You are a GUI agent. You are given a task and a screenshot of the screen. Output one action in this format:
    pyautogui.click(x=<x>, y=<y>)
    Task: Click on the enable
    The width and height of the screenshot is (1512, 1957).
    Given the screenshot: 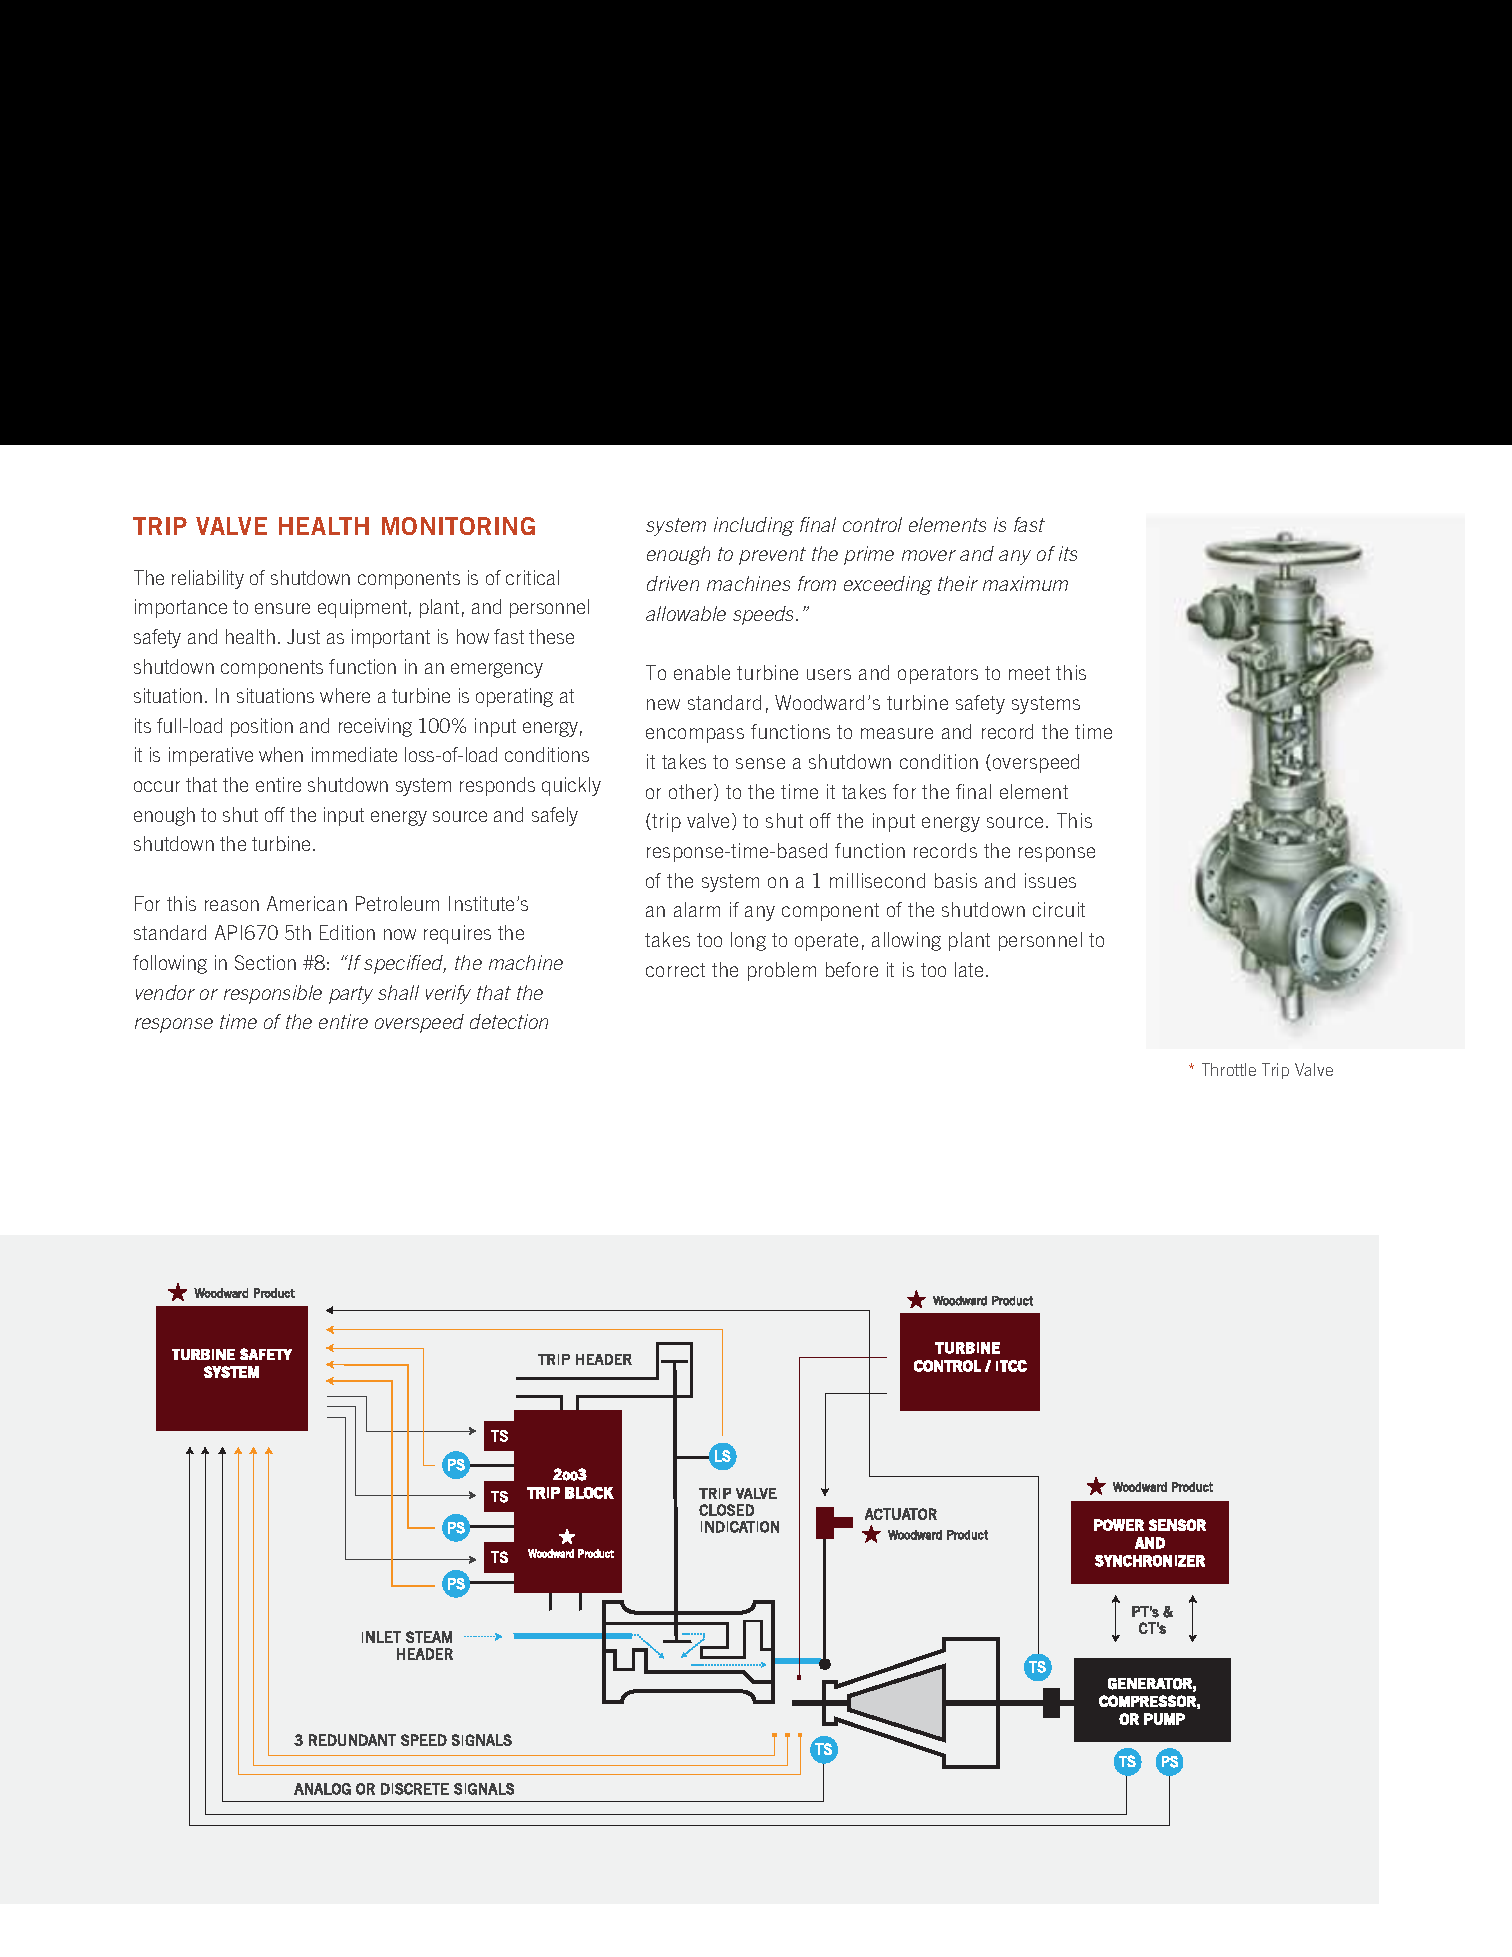 What is the action you would take?
    pyautogui.click(x=702, y=672)
